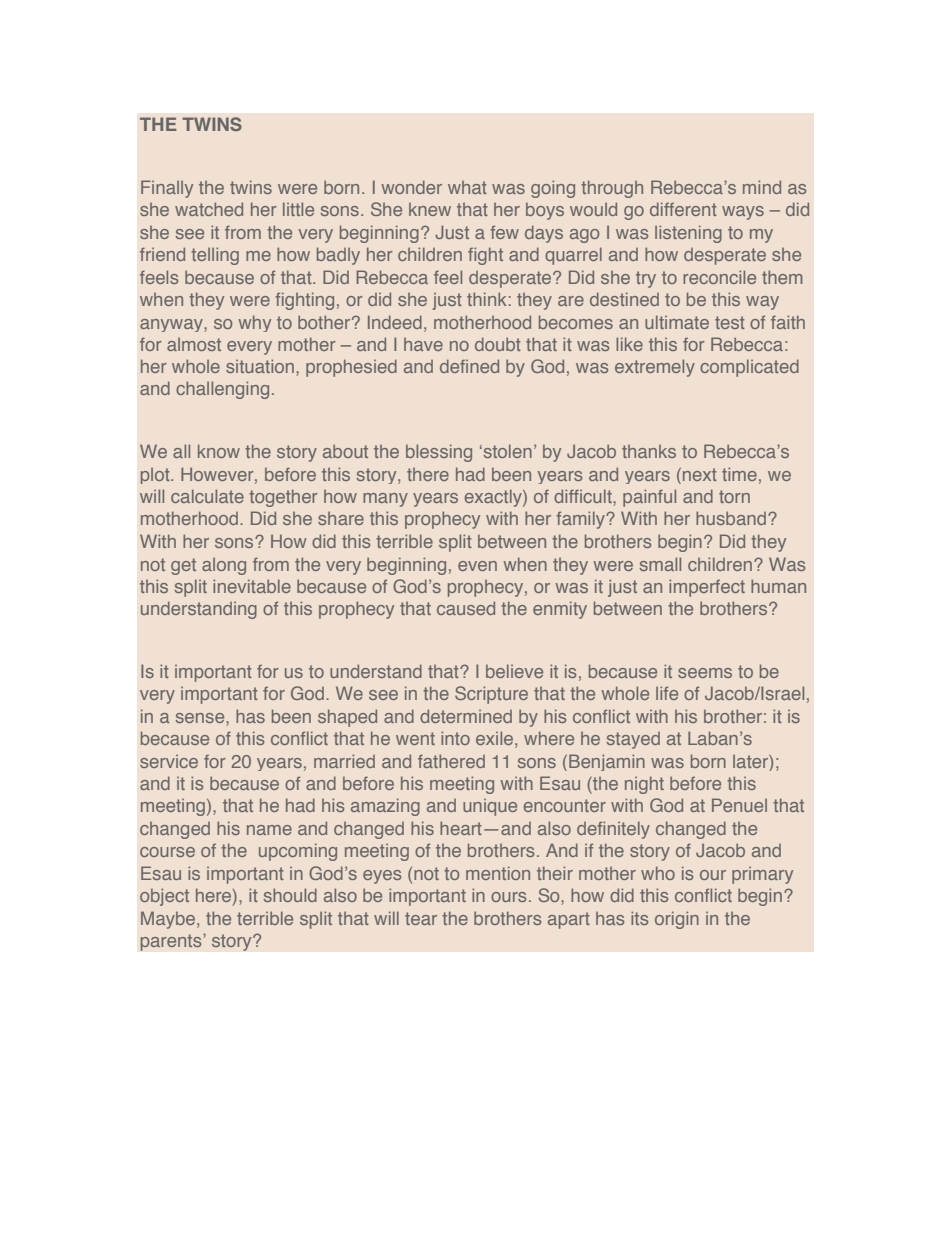 The image size is (952, 1233). Describe the element at coordinates (683, 209) in the screenshot. I see `different` at that location.
